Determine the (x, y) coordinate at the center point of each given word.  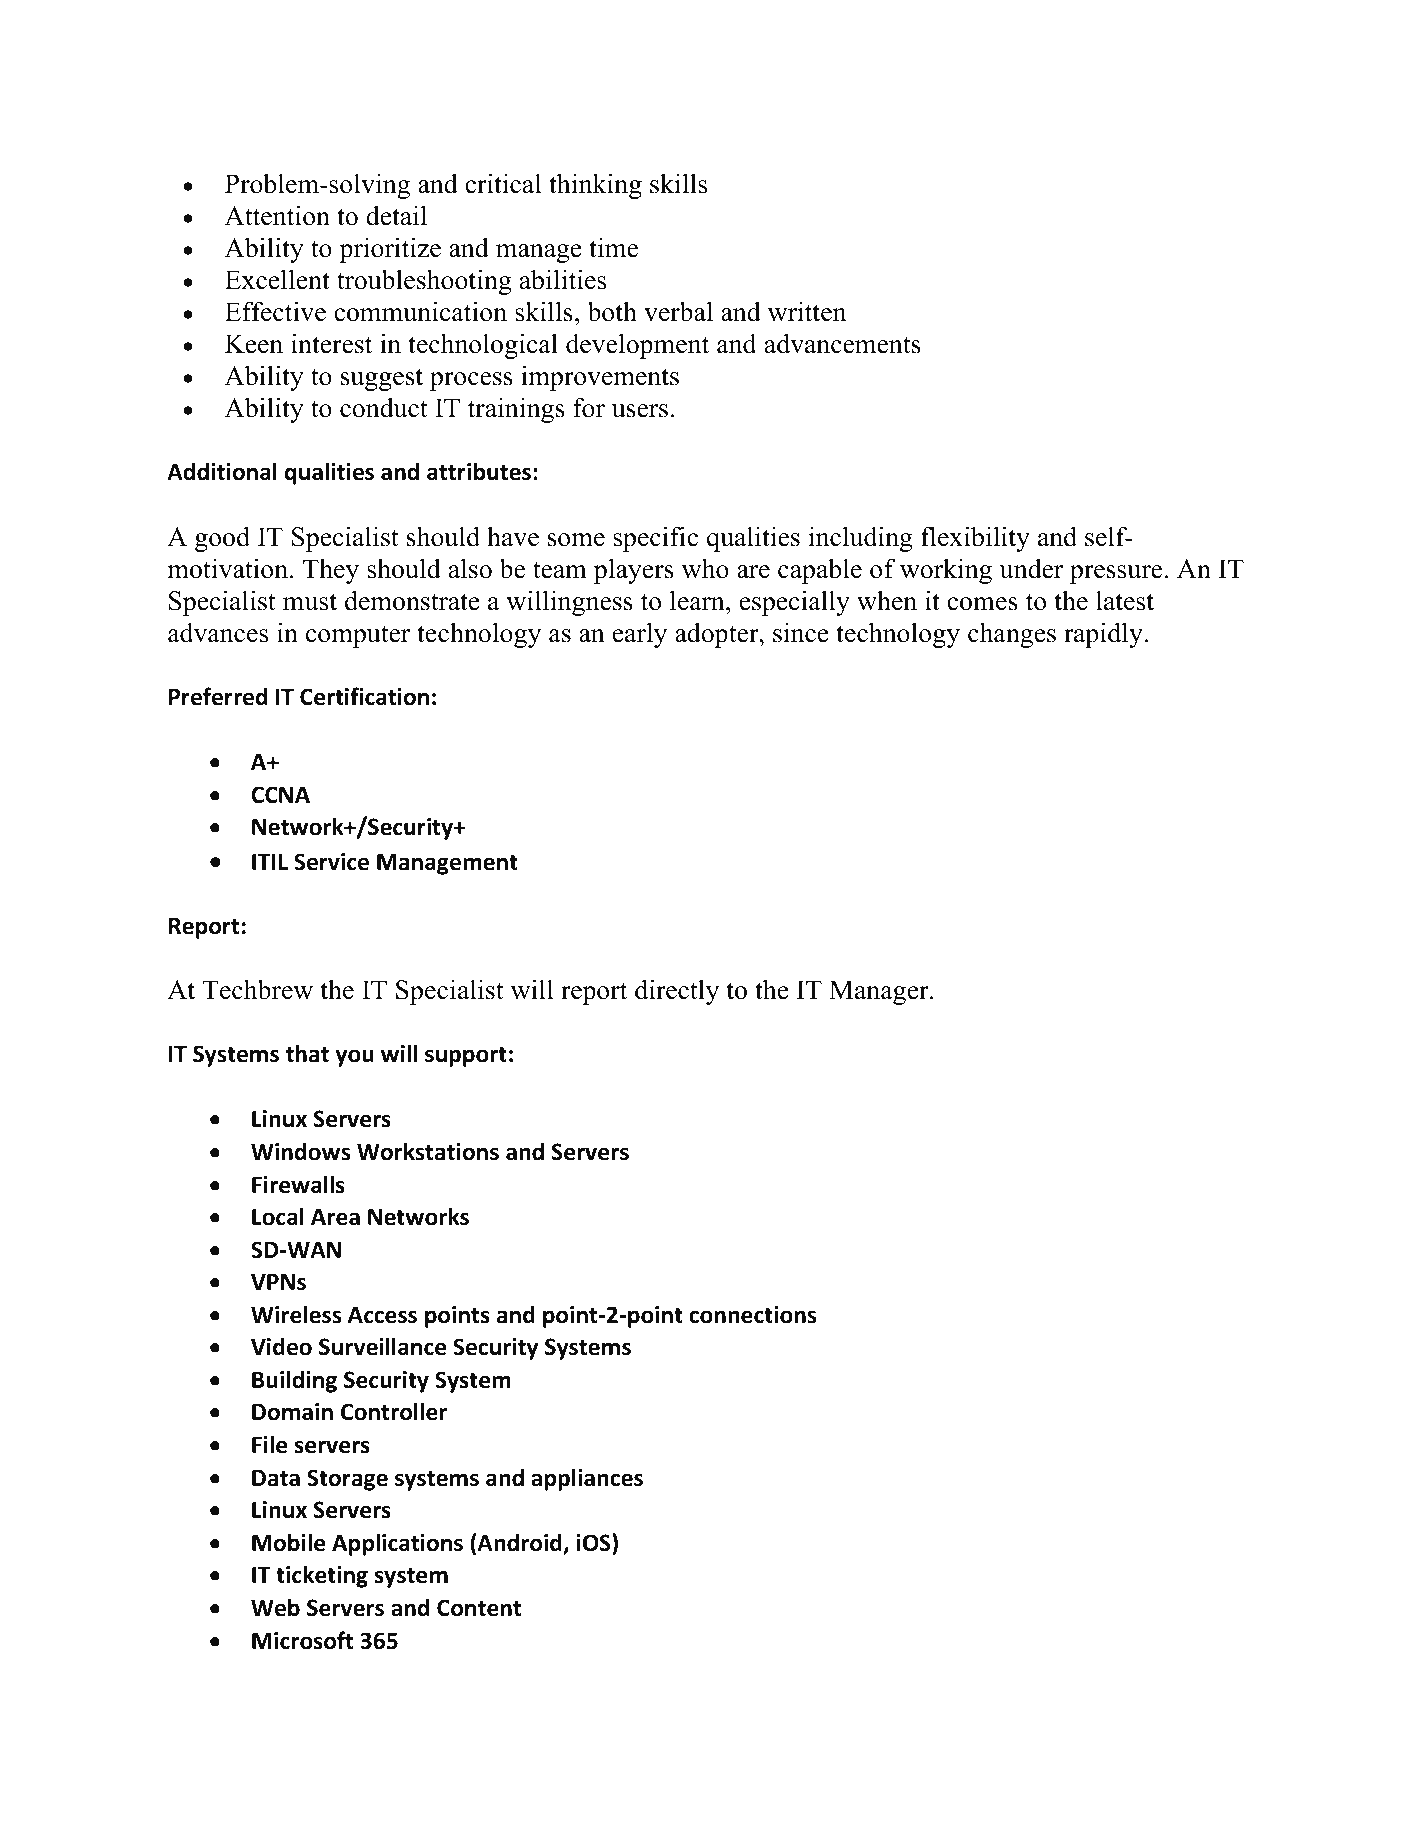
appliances (587, 1479)
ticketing (322, 1576)
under (1031, 568)
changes (1012, 635)
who (705, 568)
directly (677, 992)
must (310, 602)
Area (335, 1217)
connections (752, 1315)
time (613, 247)
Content (479, 1608)
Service (331, 862)
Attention (277, 215)
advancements (843, 343)
